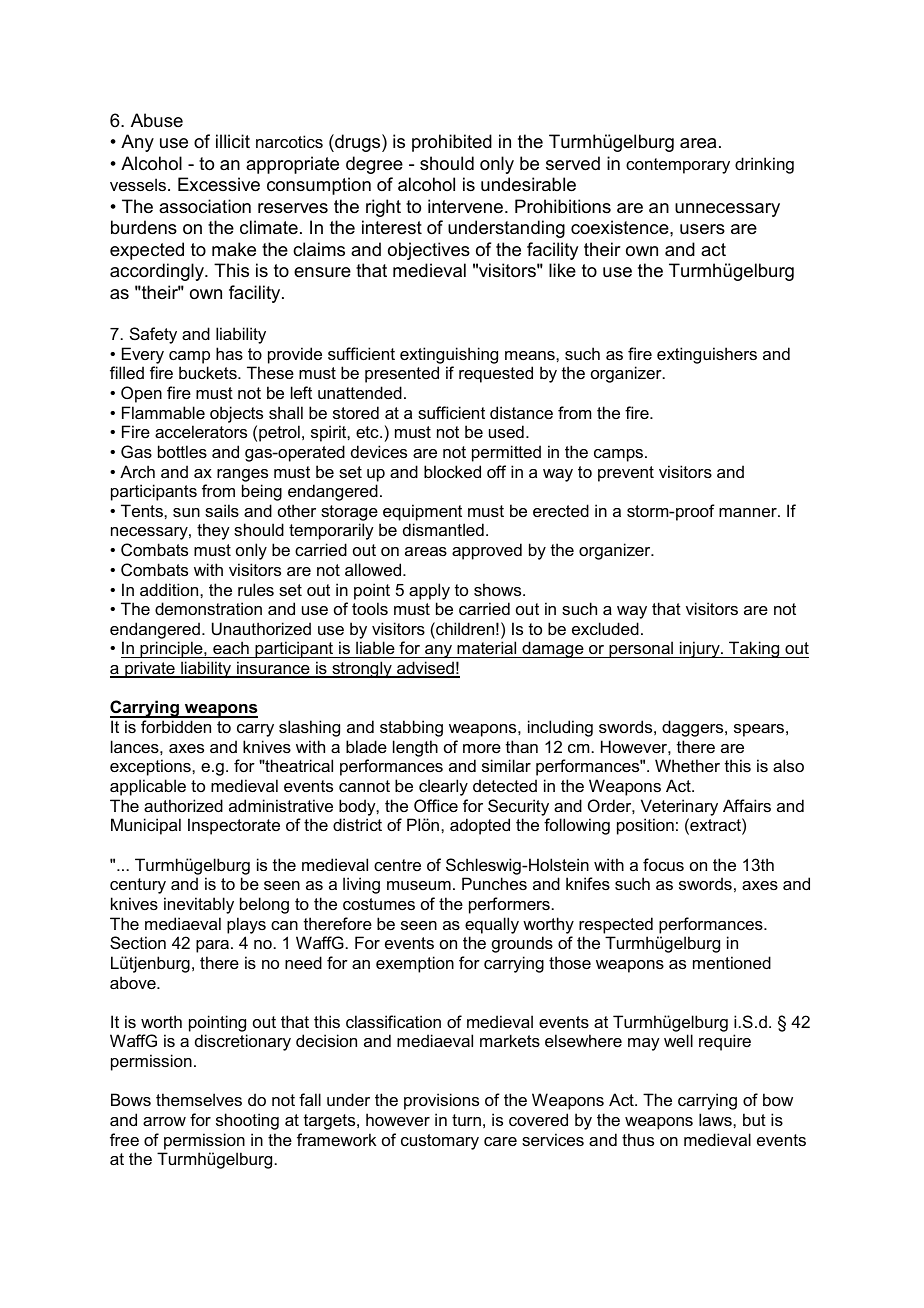 The image size is (924, 1308). I want to click on demonstration, so click(208, 608).
